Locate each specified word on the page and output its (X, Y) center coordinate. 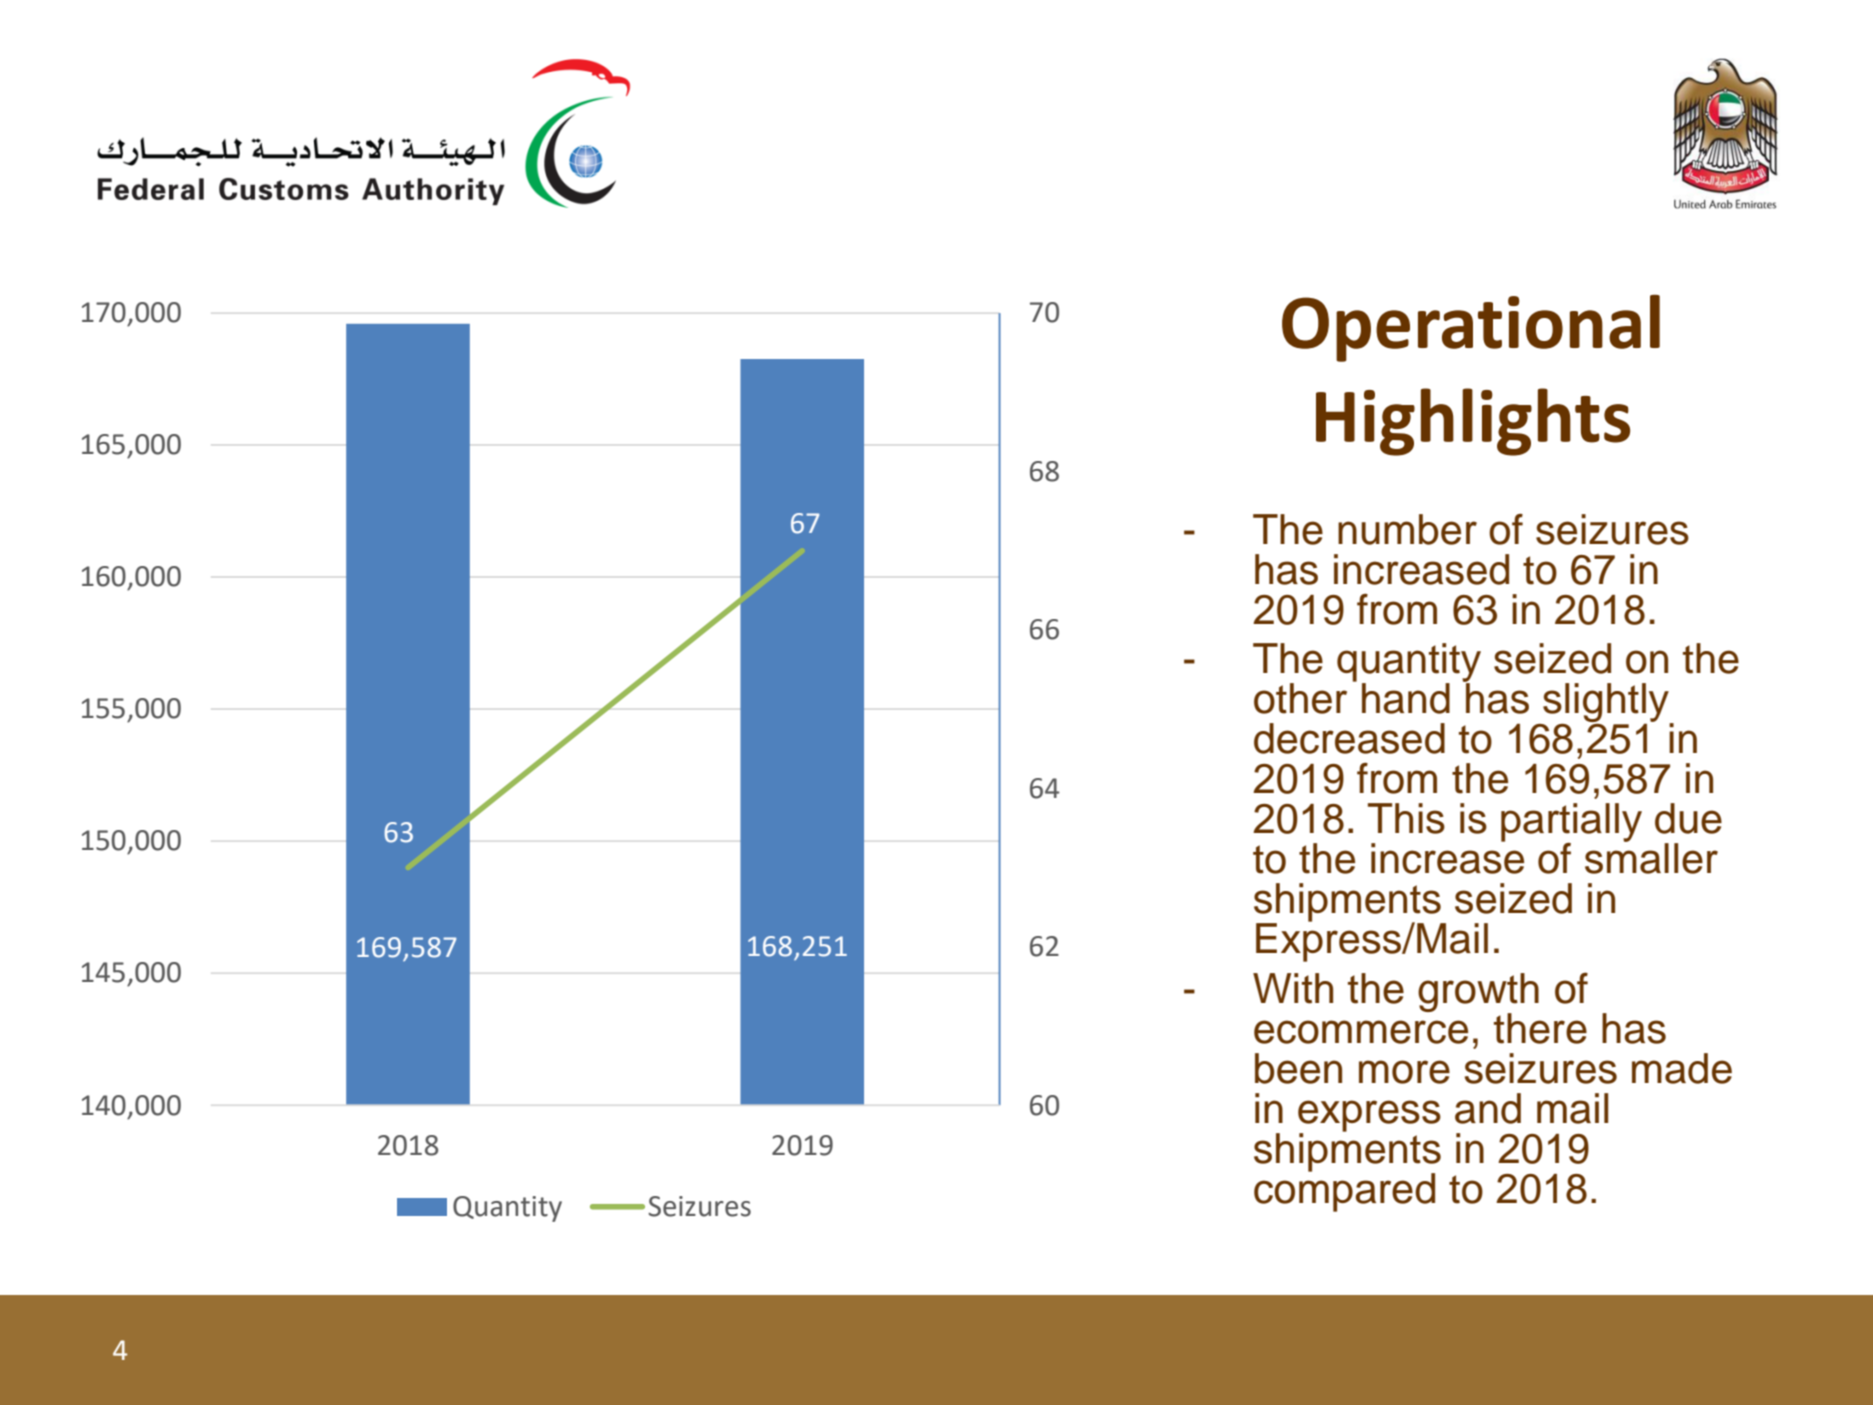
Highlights (1473, 422)
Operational (1471, 328)
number (1407, 529)
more (1404, 1072)
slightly (1606, 704)
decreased (1349, 738)
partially (1571, 824)
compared (1344, 1191)
